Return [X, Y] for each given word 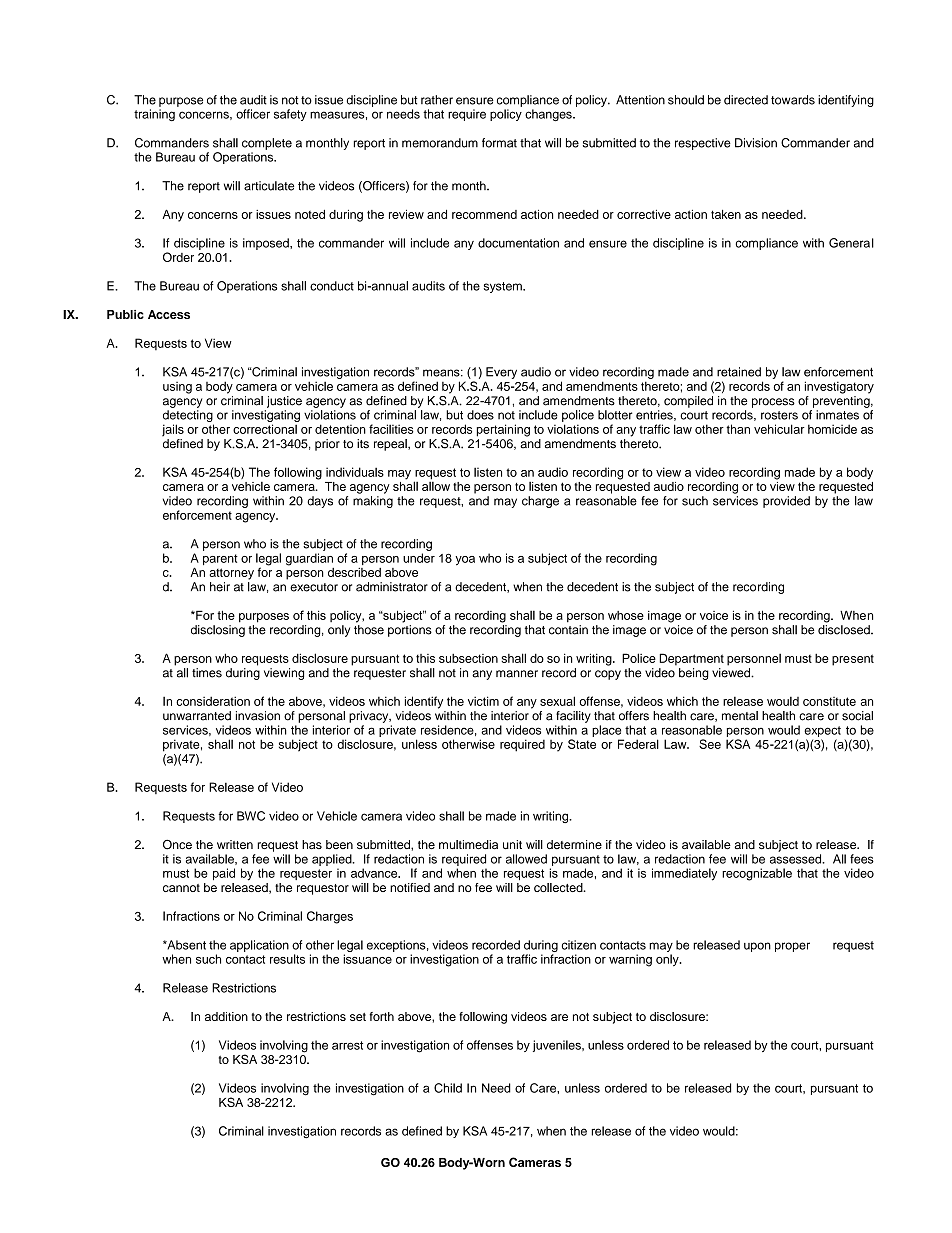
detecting [188, 417]
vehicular [779, 429]
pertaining [503, 430]
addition [226, 1016]
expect [822, 733]
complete [267, 144]
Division [756, 143]
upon [757, 947]
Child [448, 1088]
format [499, 143]
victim [483, 701]
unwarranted [197, 716]
